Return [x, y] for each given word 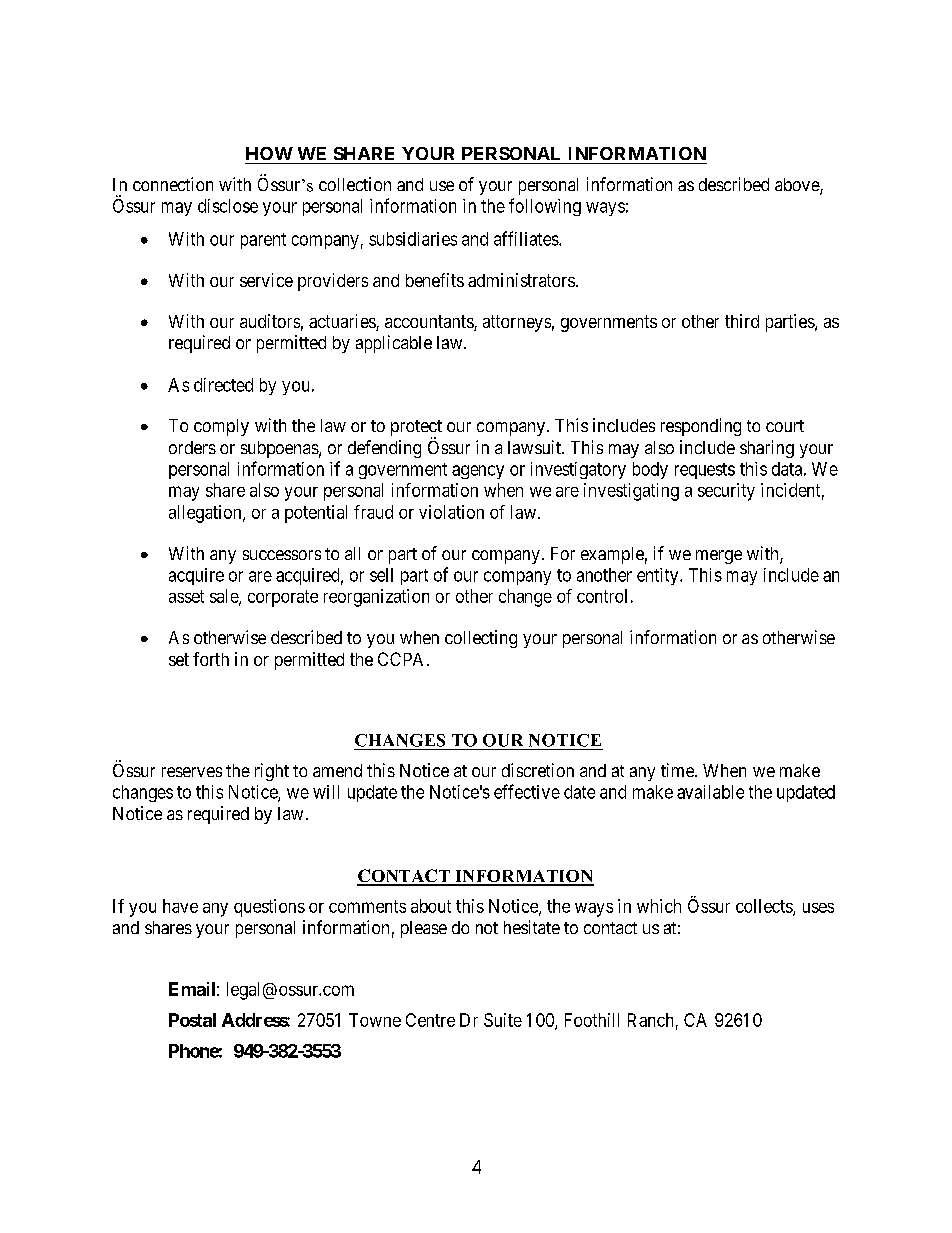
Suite [503, 1020]
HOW [269, 153]
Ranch [650, 1020]
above [798, 186]
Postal [192, 1020]
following [545, 207]
